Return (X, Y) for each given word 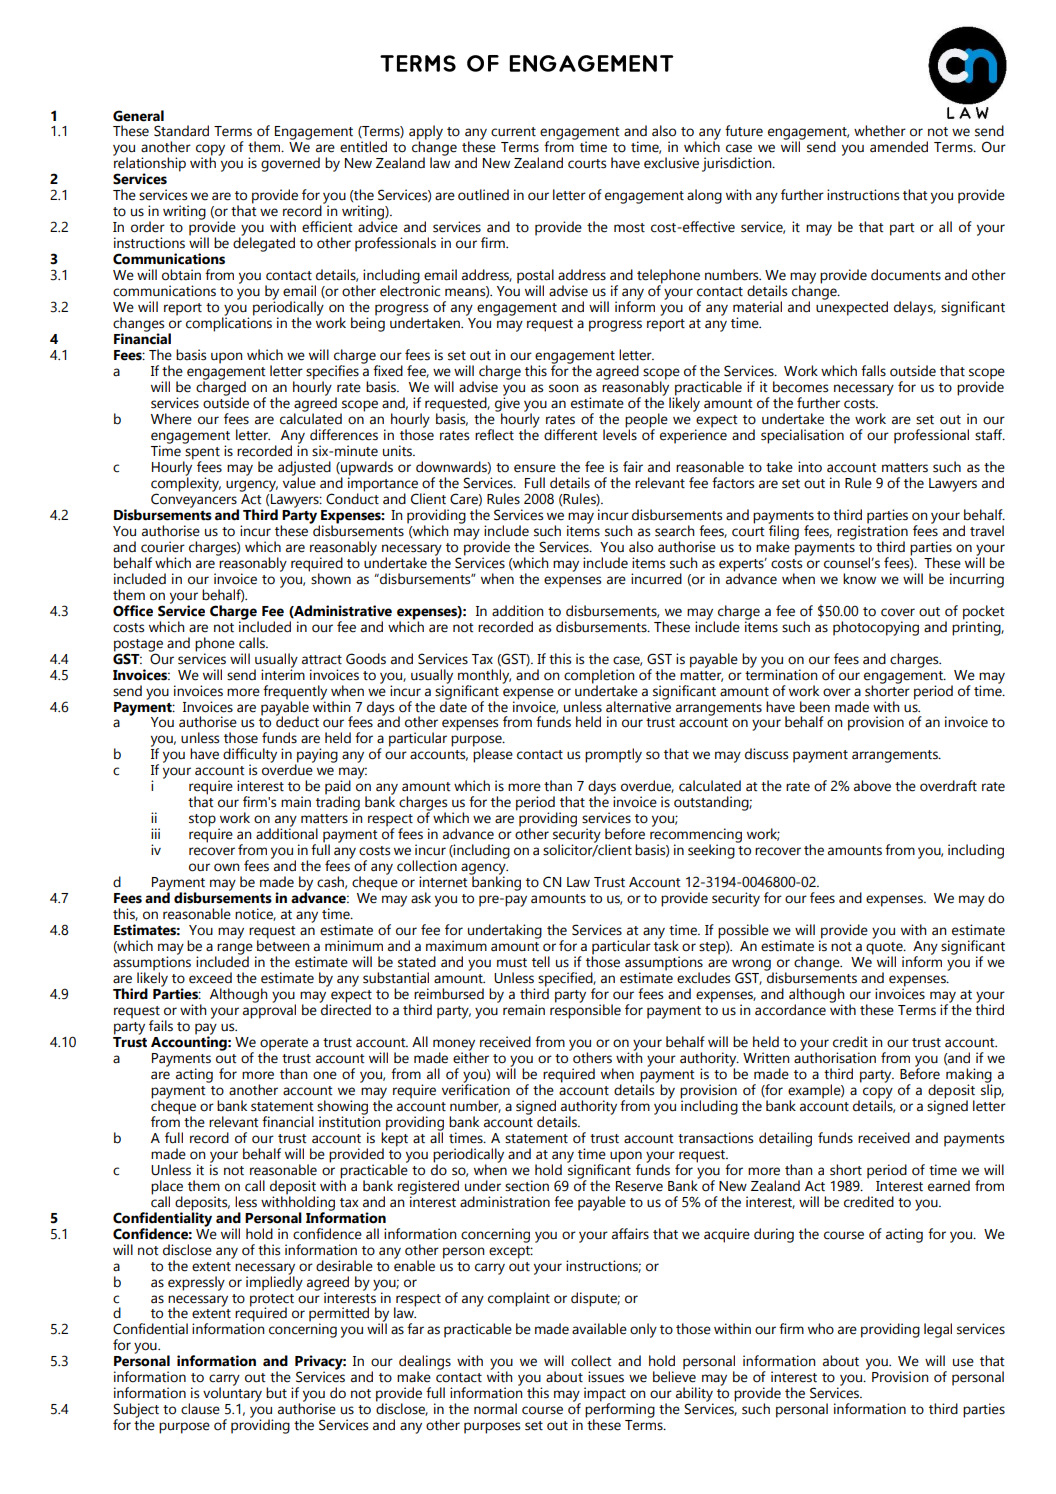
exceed (210, 978)
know (859, 579)
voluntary (232, 1393)
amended (899, 147)
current (513, 132)
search (675, 531)
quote (885, 949)
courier (163, 547)
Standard (181, 131)
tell (541, 962)
